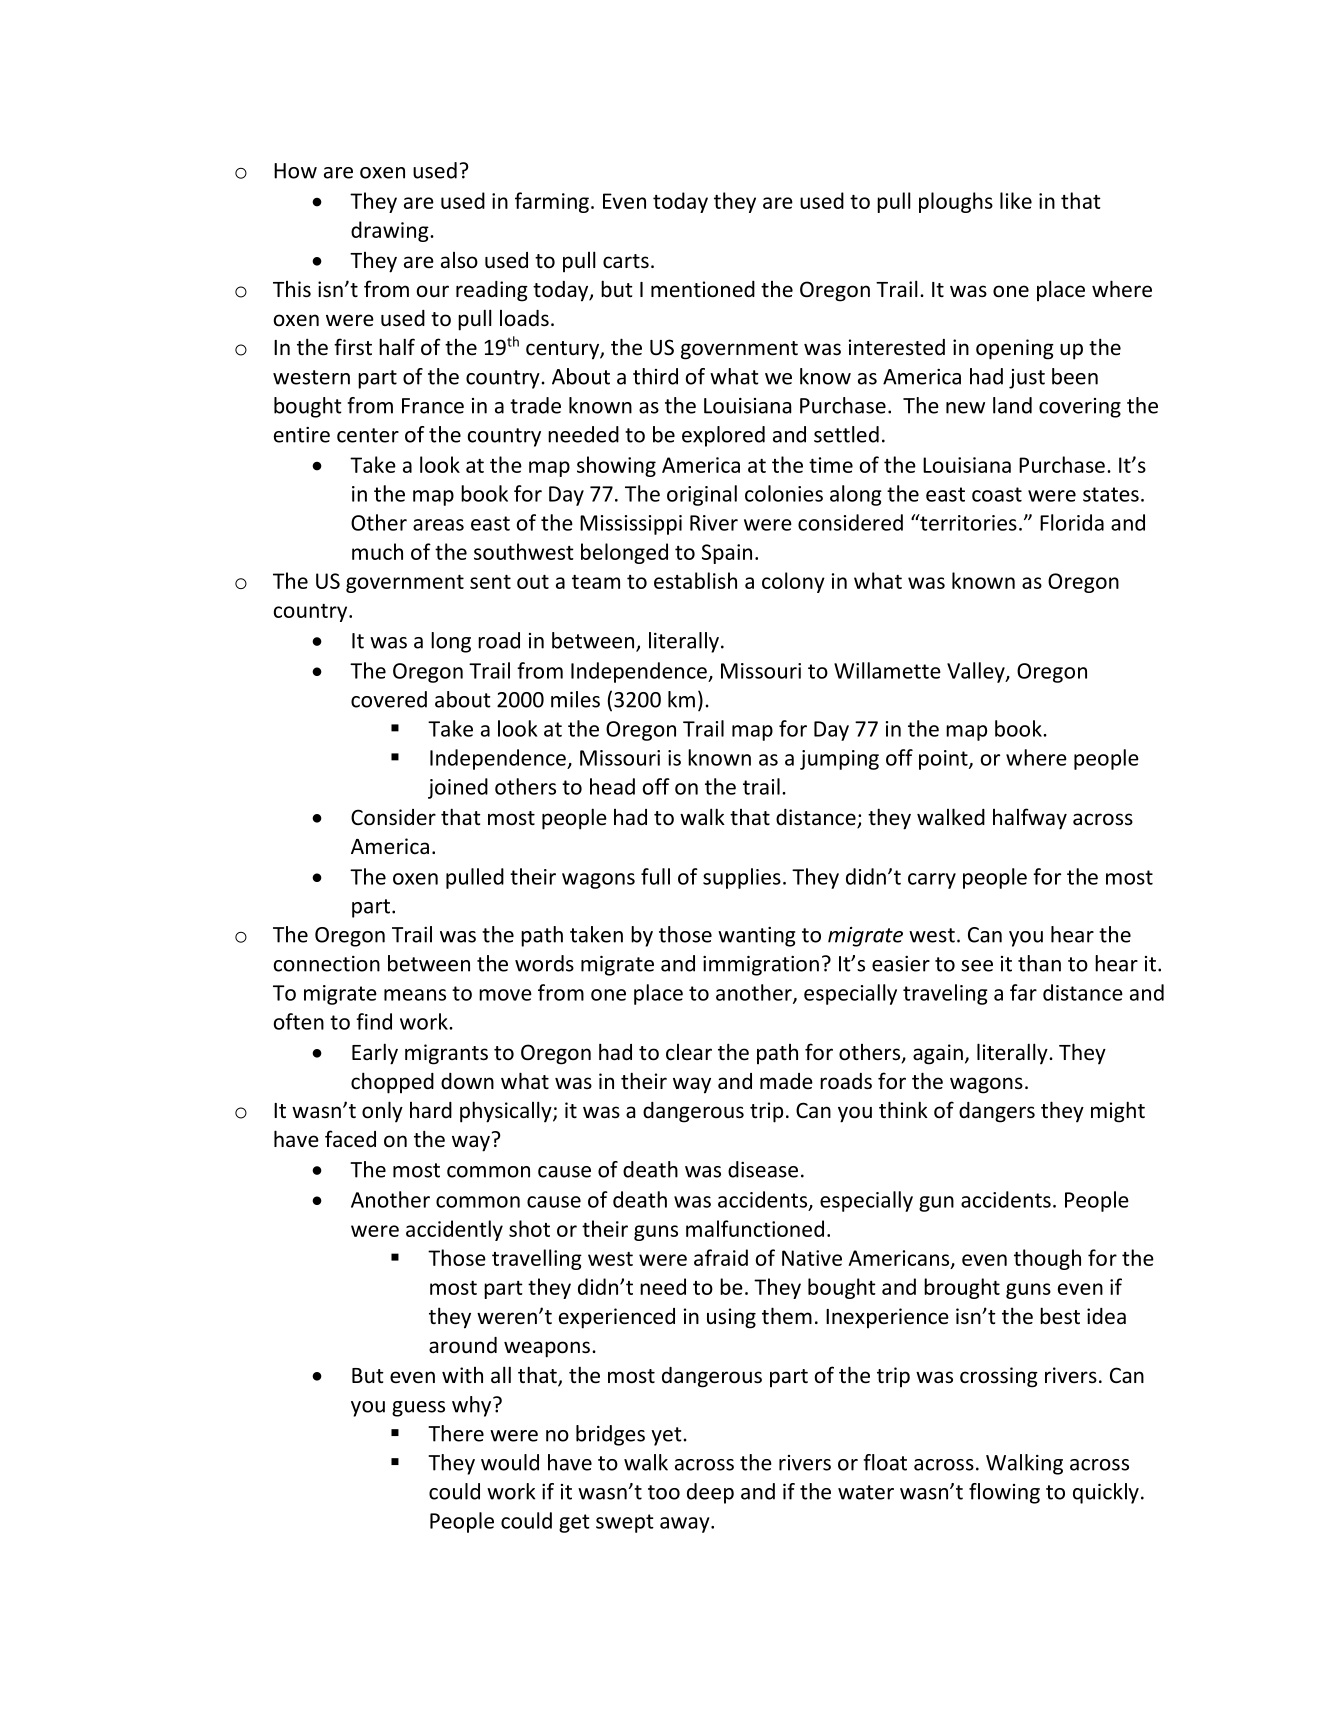 The image size is (1324, 1713). What do you see at coordinates (710, 1493) in the document?
I see `deep` at bounding box center [710, 1493].
